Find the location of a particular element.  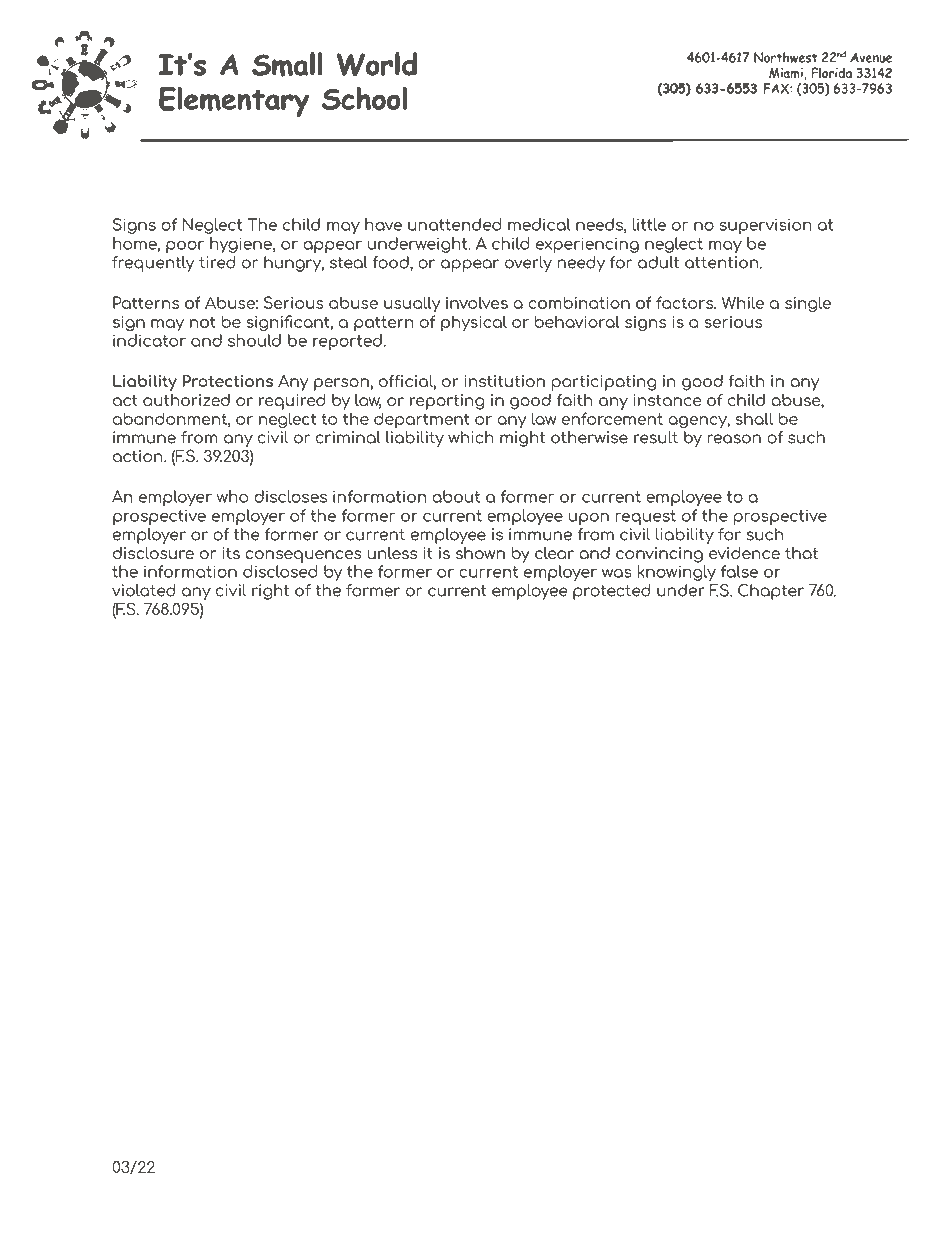

participating is located at coordinates (604, 383).
